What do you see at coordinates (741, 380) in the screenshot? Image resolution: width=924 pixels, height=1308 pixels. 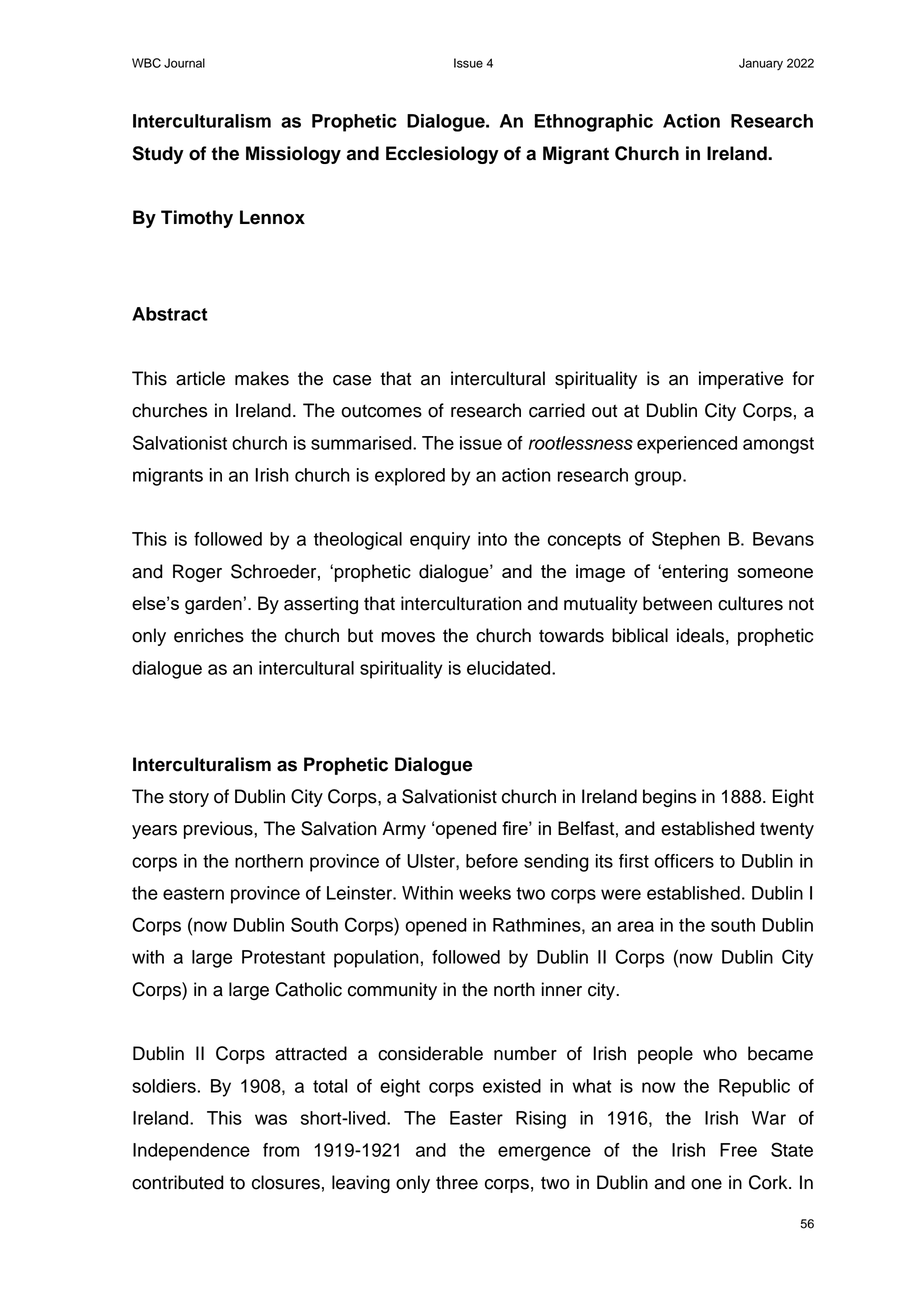 I see `imperative` at bounding box center [741, 380].
